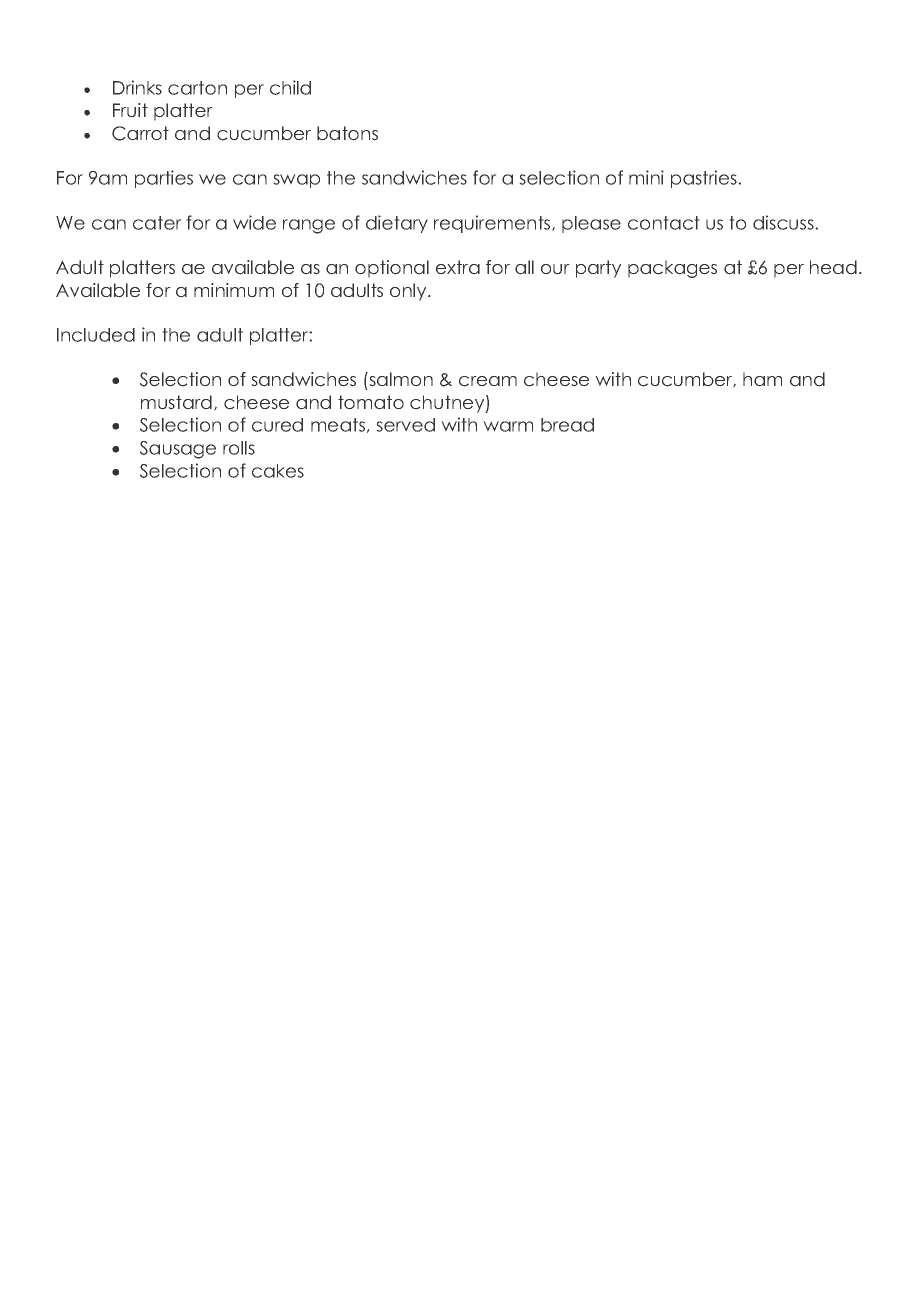 Image resolution: width=924 pixels, height=1308 pixels. I want to click on requirements, so click(493, 224).
